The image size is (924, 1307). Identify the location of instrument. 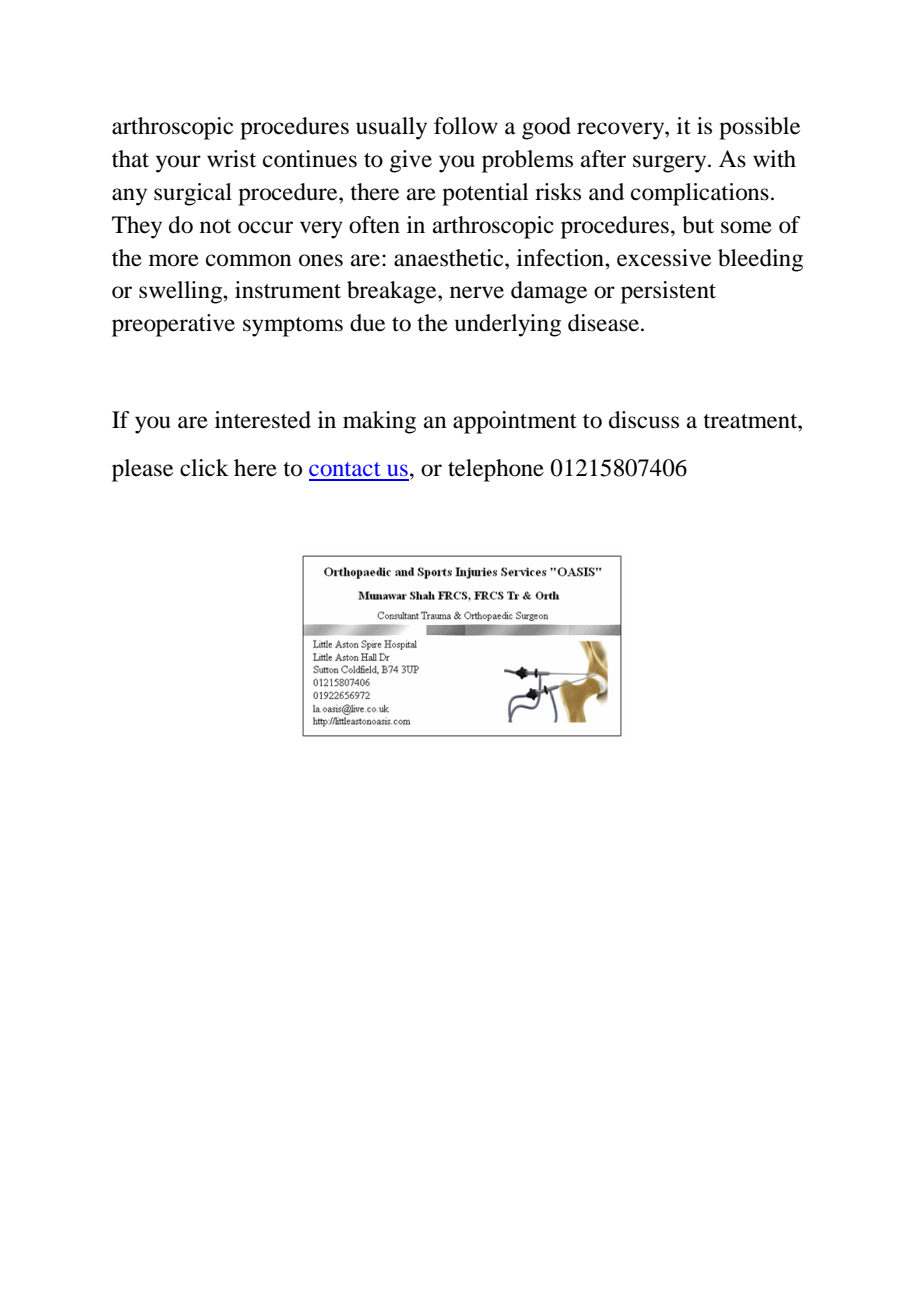
(288, 290).
